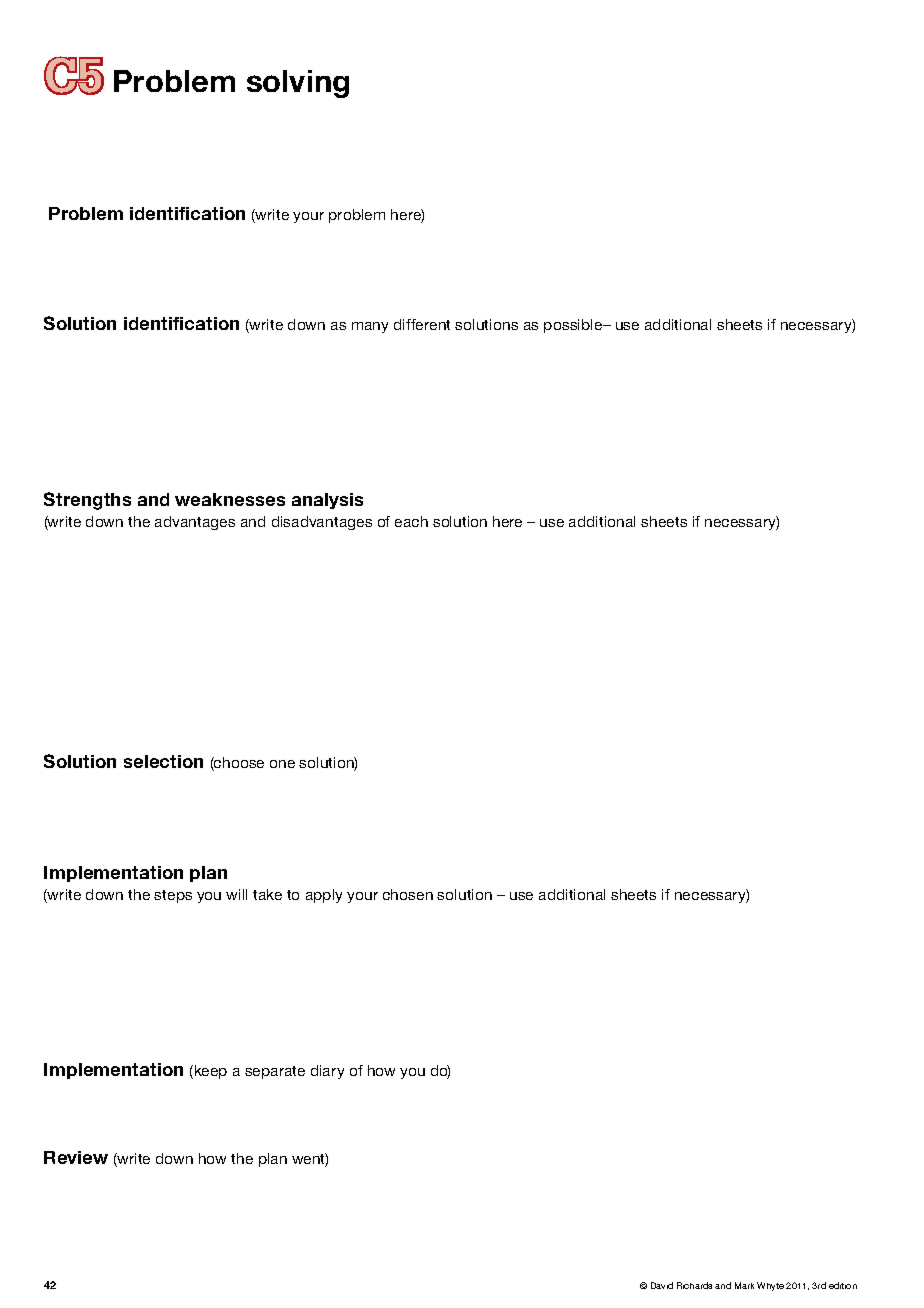 Image resolution: width=924 pixels, height=1308 pixels. Describe the element at coordinates (408, 894) in the page. I see `chosen` at that location.
